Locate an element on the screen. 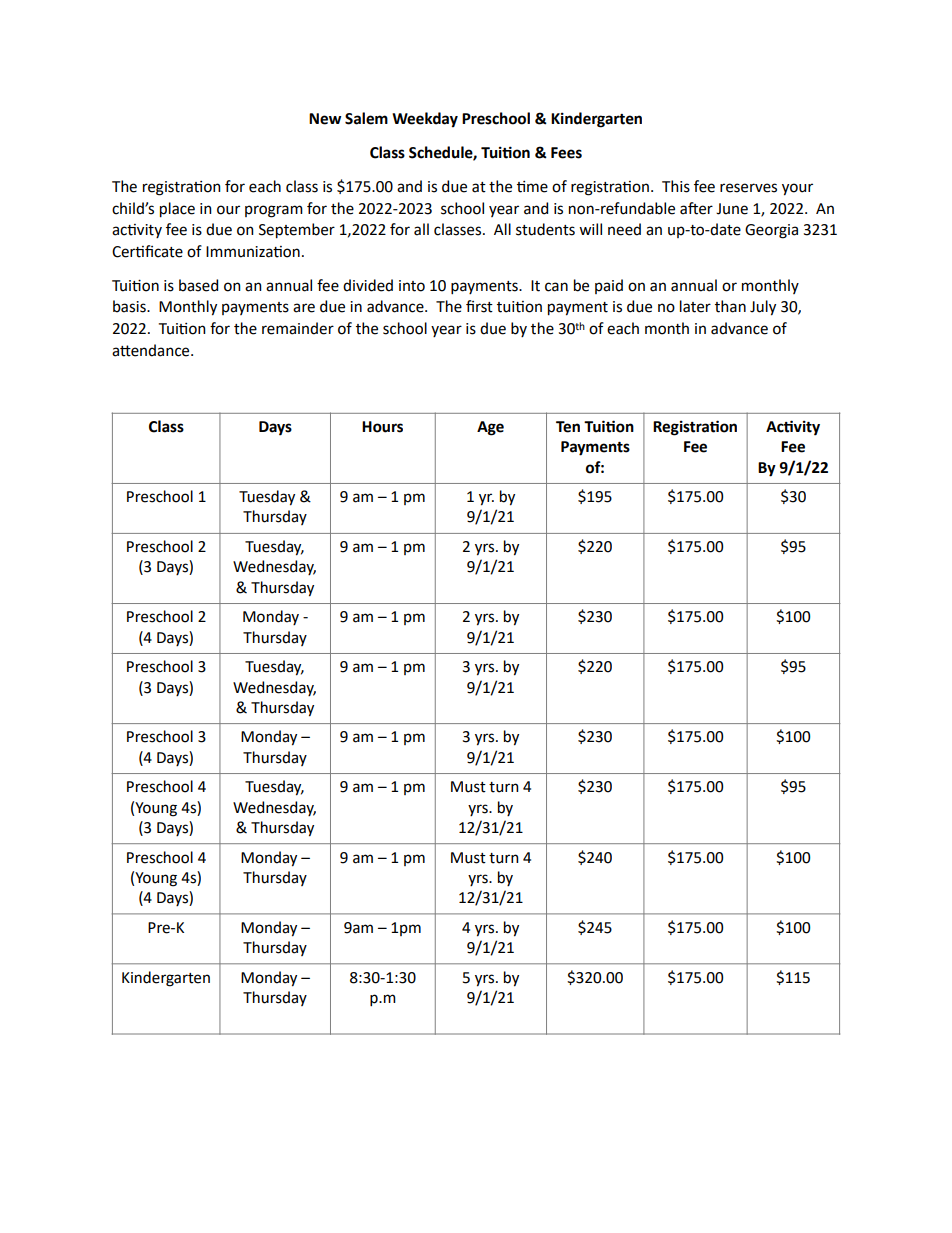 This screenshot has height=1233, width=952. remainder is located at coordinates (298, 328).
